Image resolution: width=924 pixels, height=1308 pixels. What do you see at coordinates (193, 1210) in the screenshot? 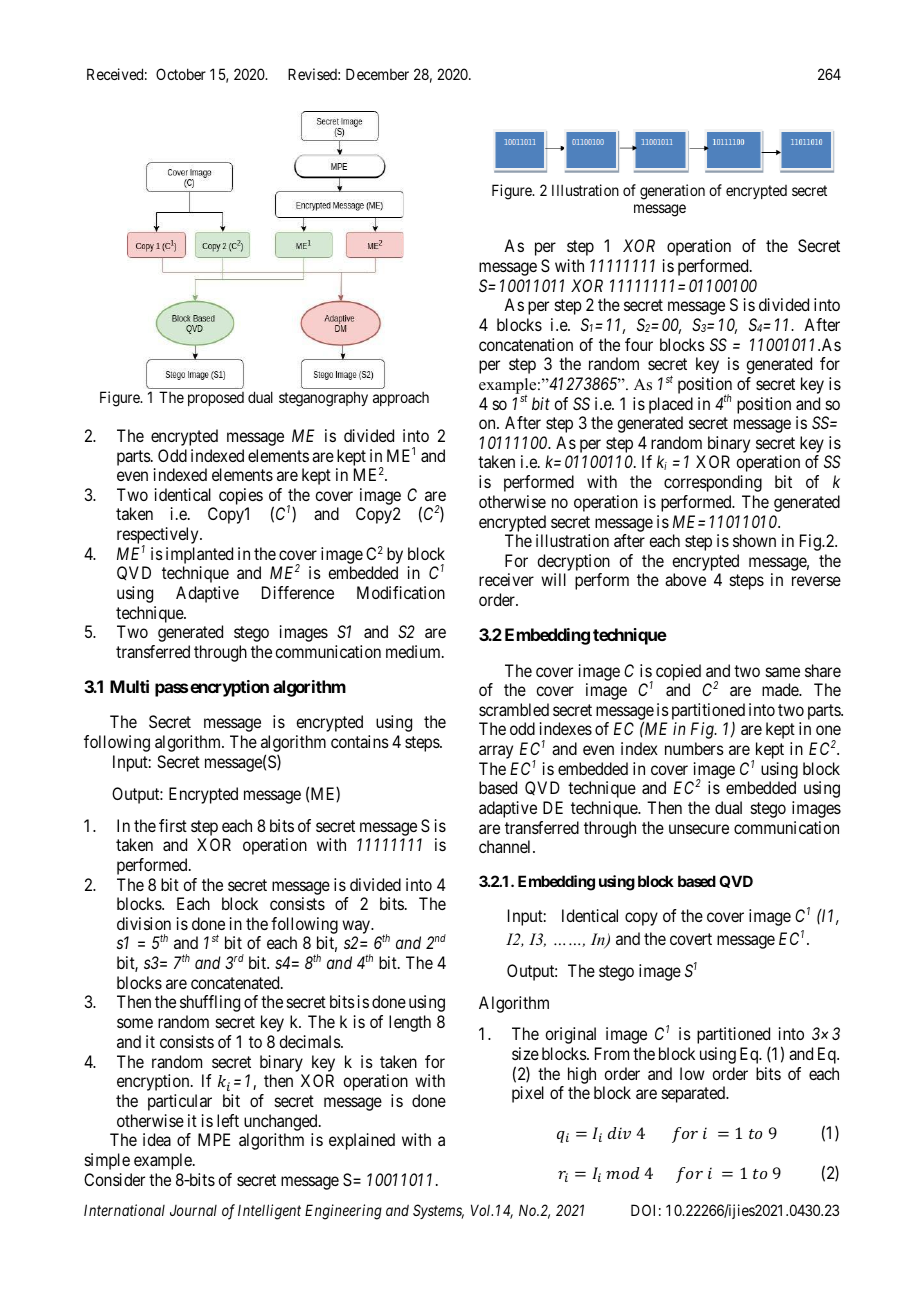
I see `Journal` at bounding box center [193, 1210].
